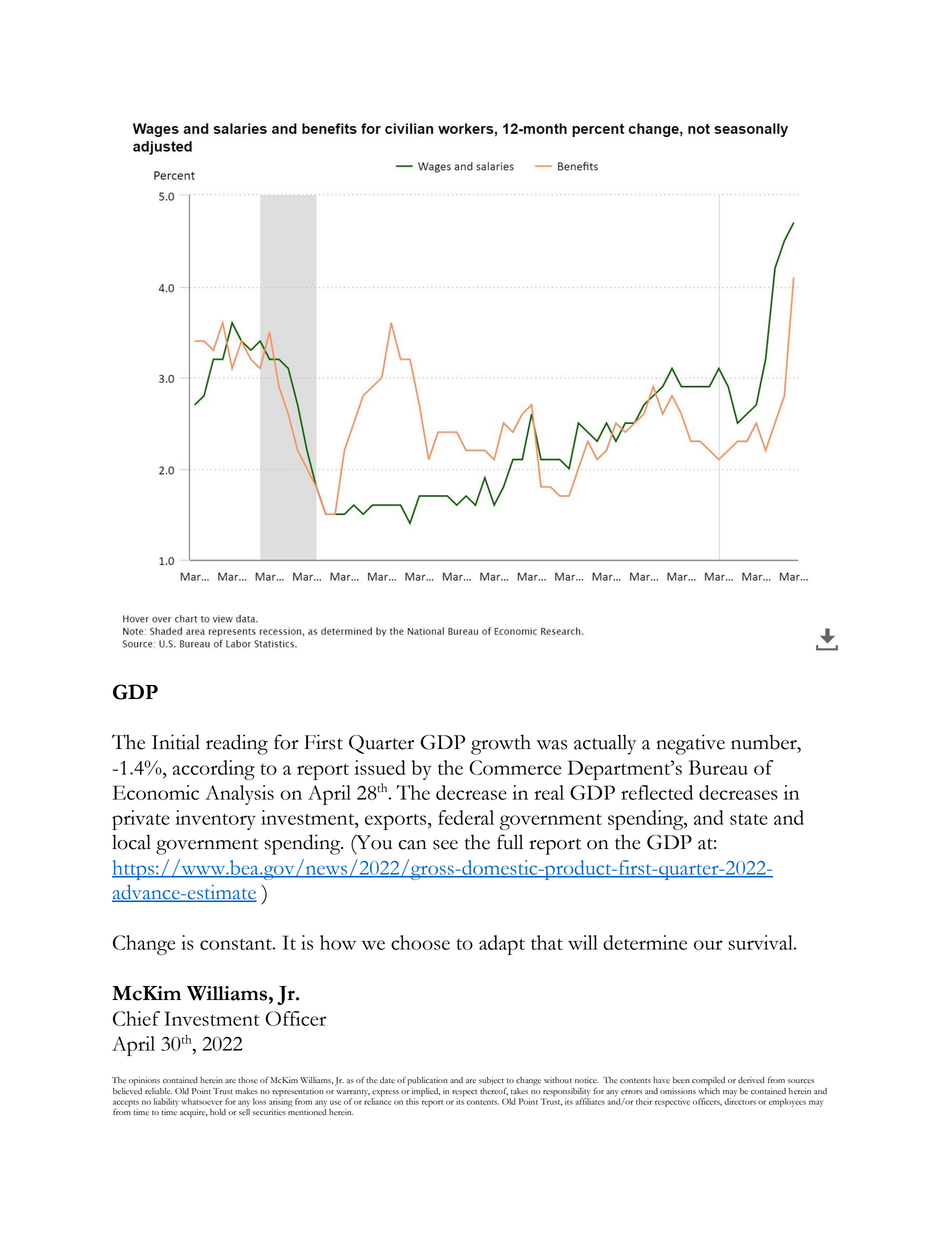 The height and width of the page is (1233, 952). I want to click on Chief, so click(136, 1018).
